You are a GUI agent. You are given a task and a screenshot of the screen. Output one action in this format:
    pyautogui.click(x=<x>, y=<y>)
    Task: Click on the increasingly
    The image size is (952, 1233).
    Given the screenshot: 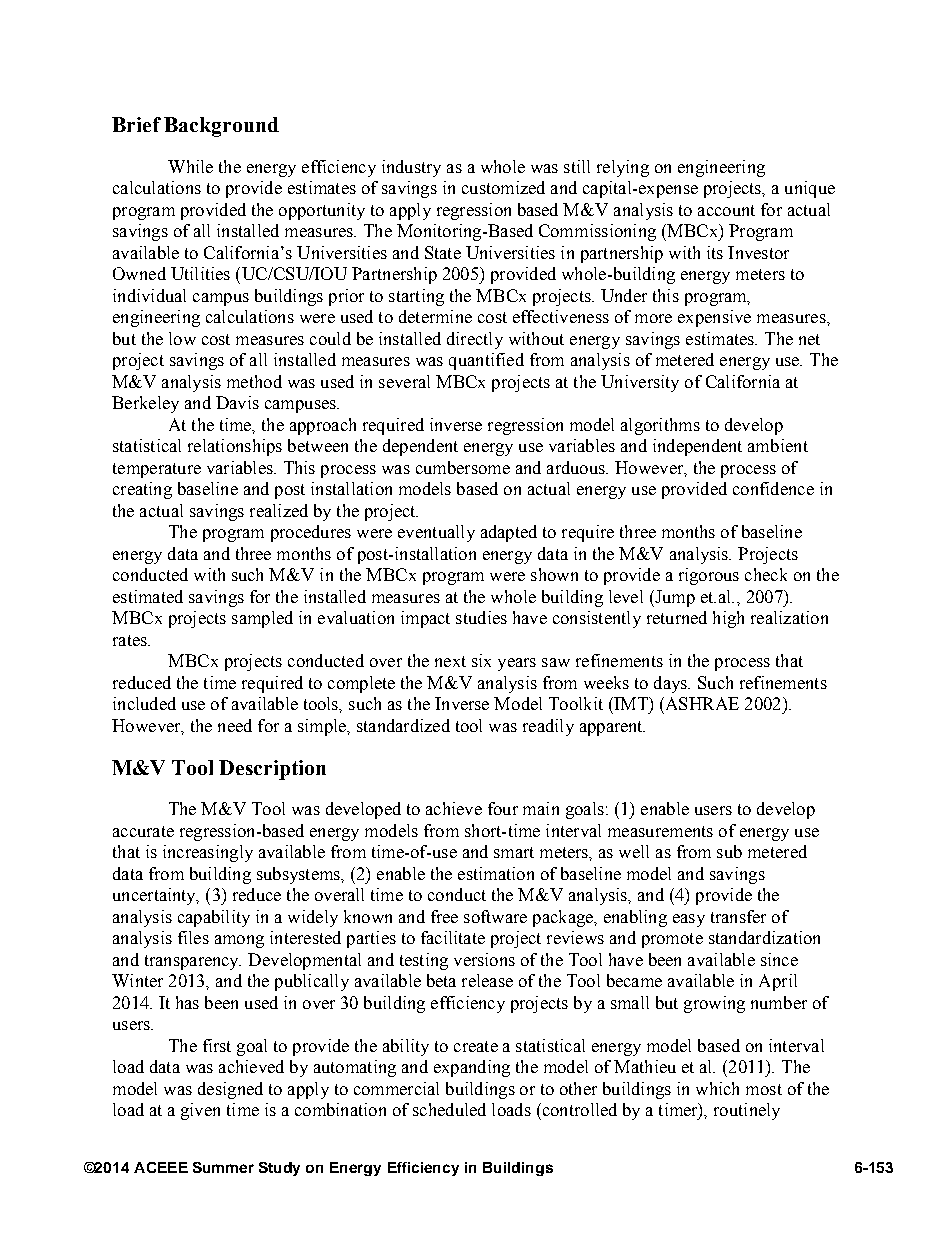 What is the action you would take?
    pyautogui.click(x=208, y=853)
